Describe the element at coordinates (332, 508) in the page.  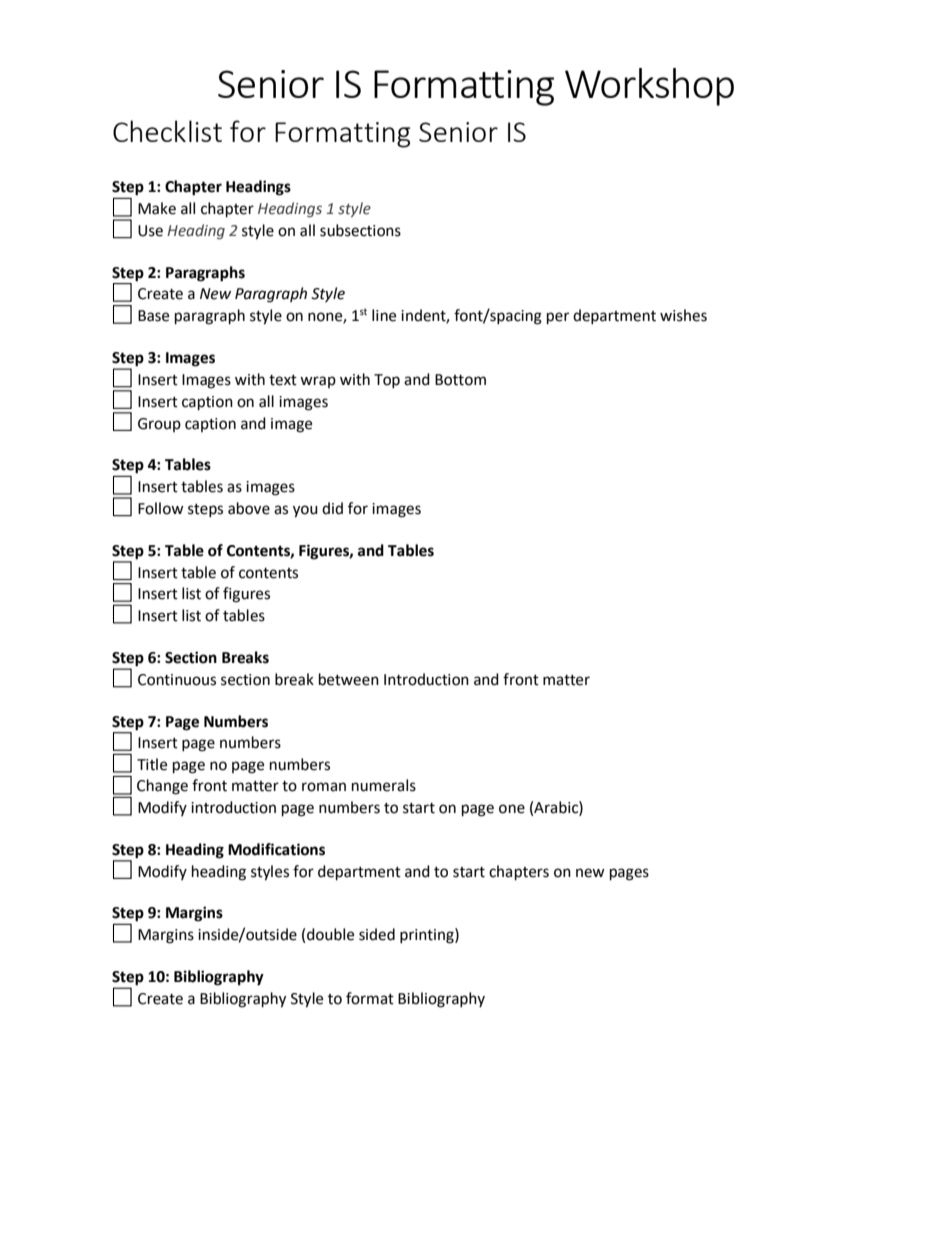
I see `did` at that location.
